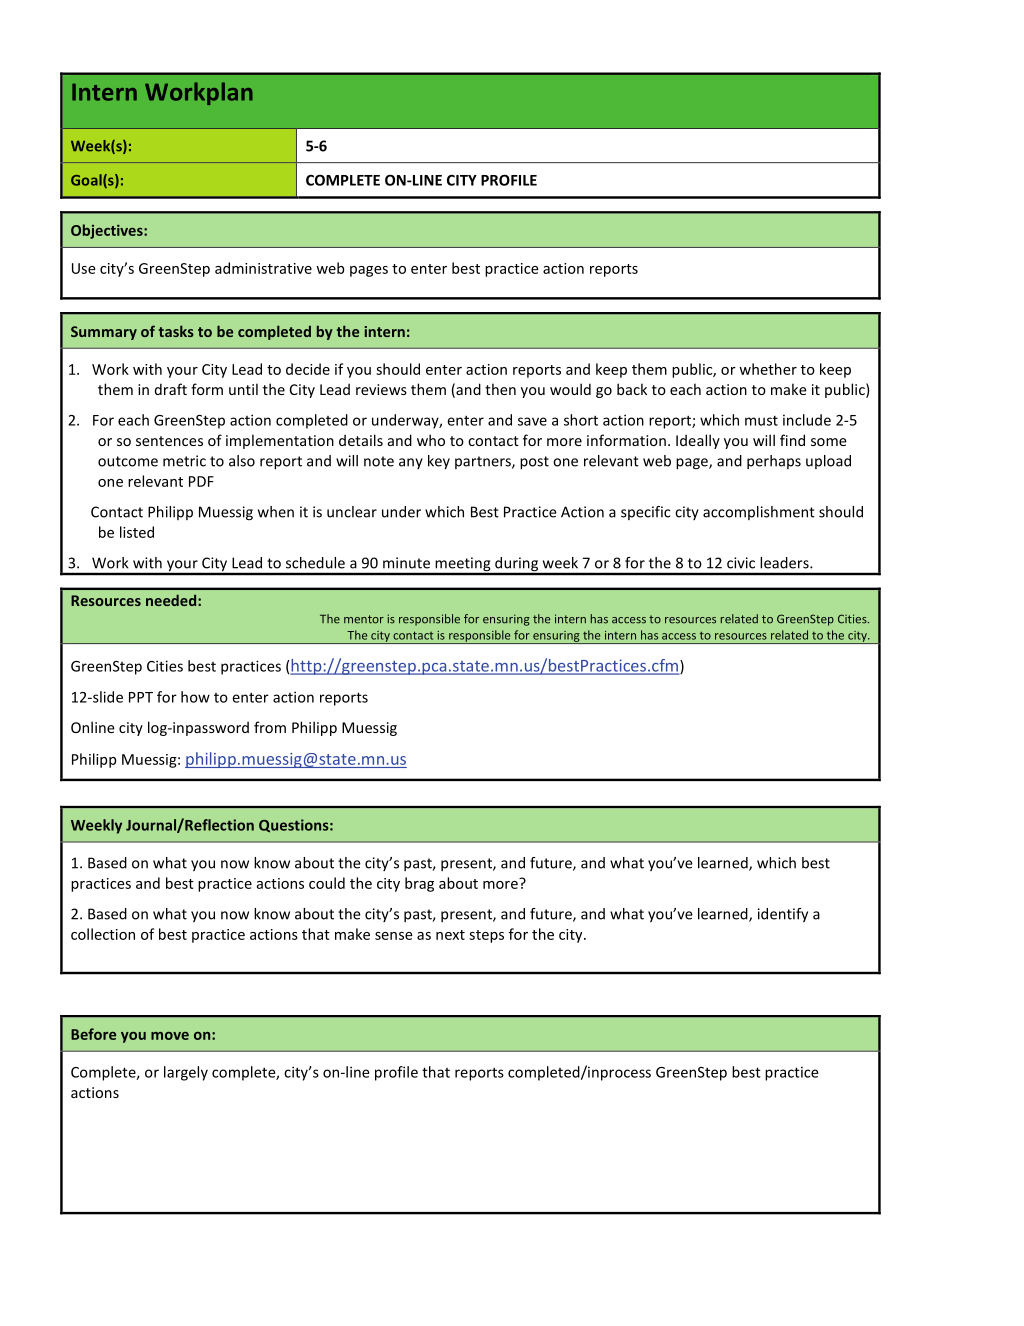 This page has height=1326, width=1024. Describe the element at coordinates (783, 915) in the page. I see `identify` at that location.
